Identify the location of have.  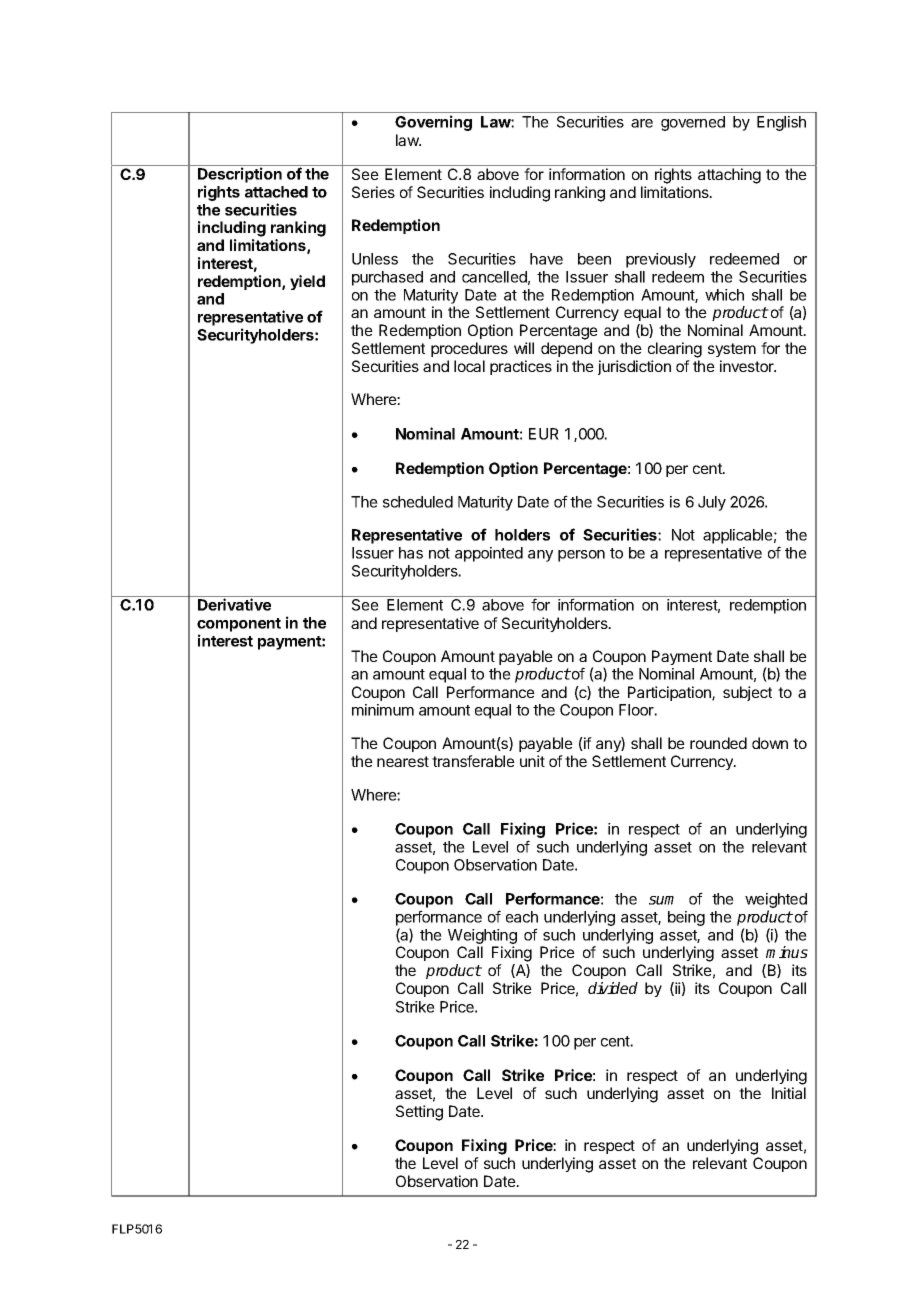
(546, 259).
